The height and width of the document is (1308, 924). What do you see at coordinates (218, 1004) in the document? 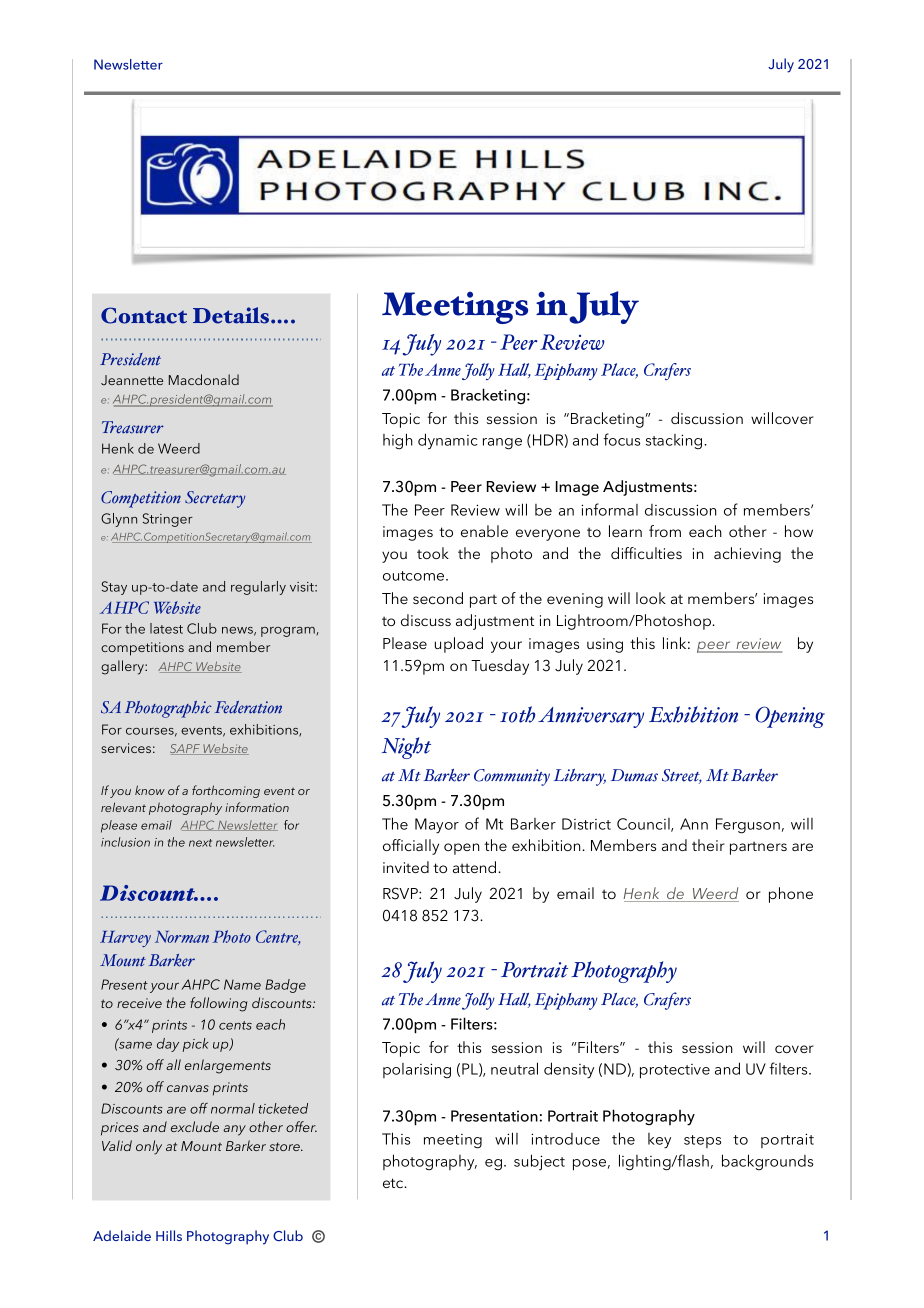
I see `following` at bounding box center [218, 1004].
